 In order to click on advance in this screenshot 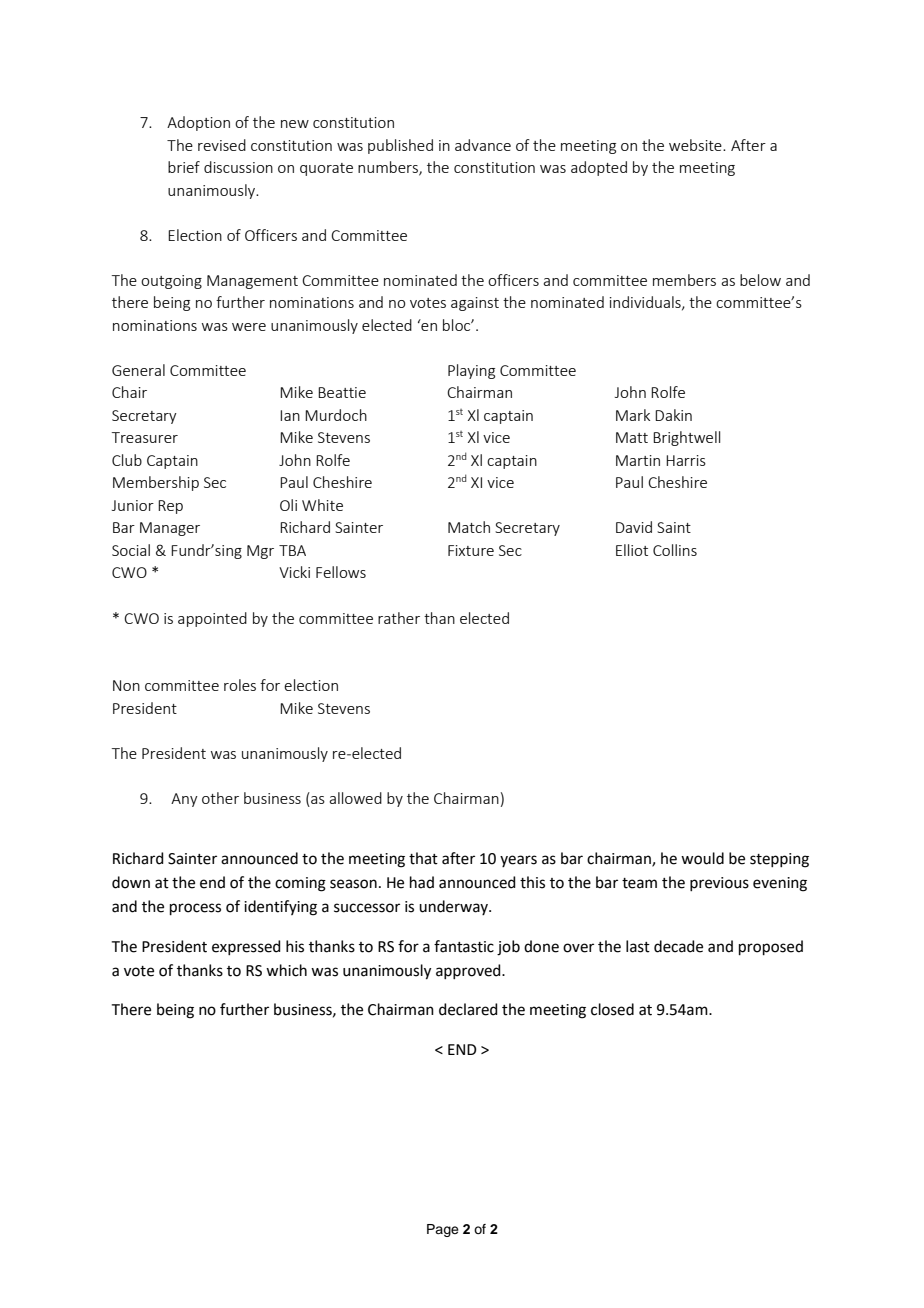, I will do `click(483, 145)`.
